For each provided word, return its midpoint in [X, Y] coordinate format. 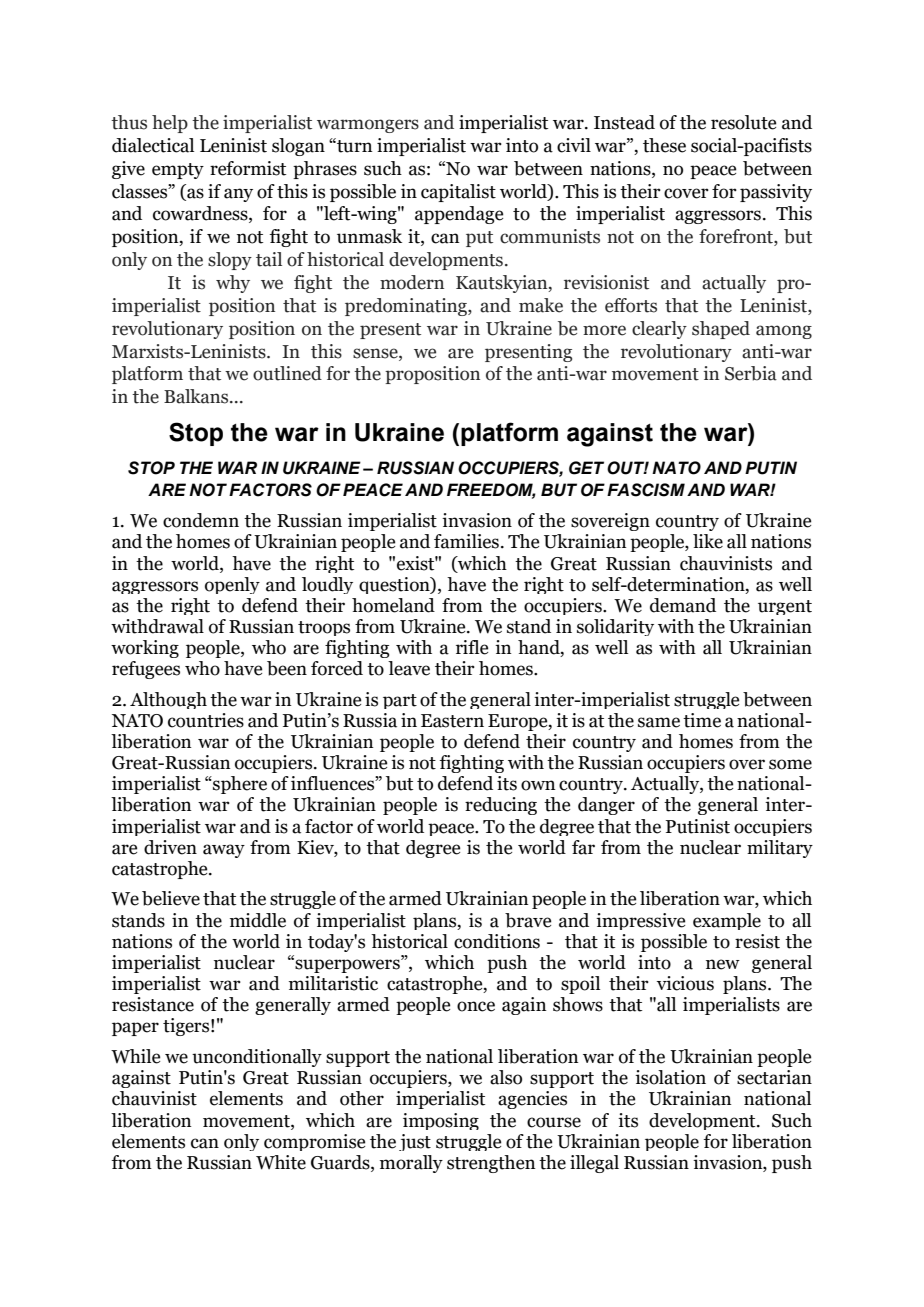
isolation [670, 1077]
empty [178, 171]
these [664, 145]
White [281, 1162]
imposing [441, 1121]
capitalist [458, 193]
